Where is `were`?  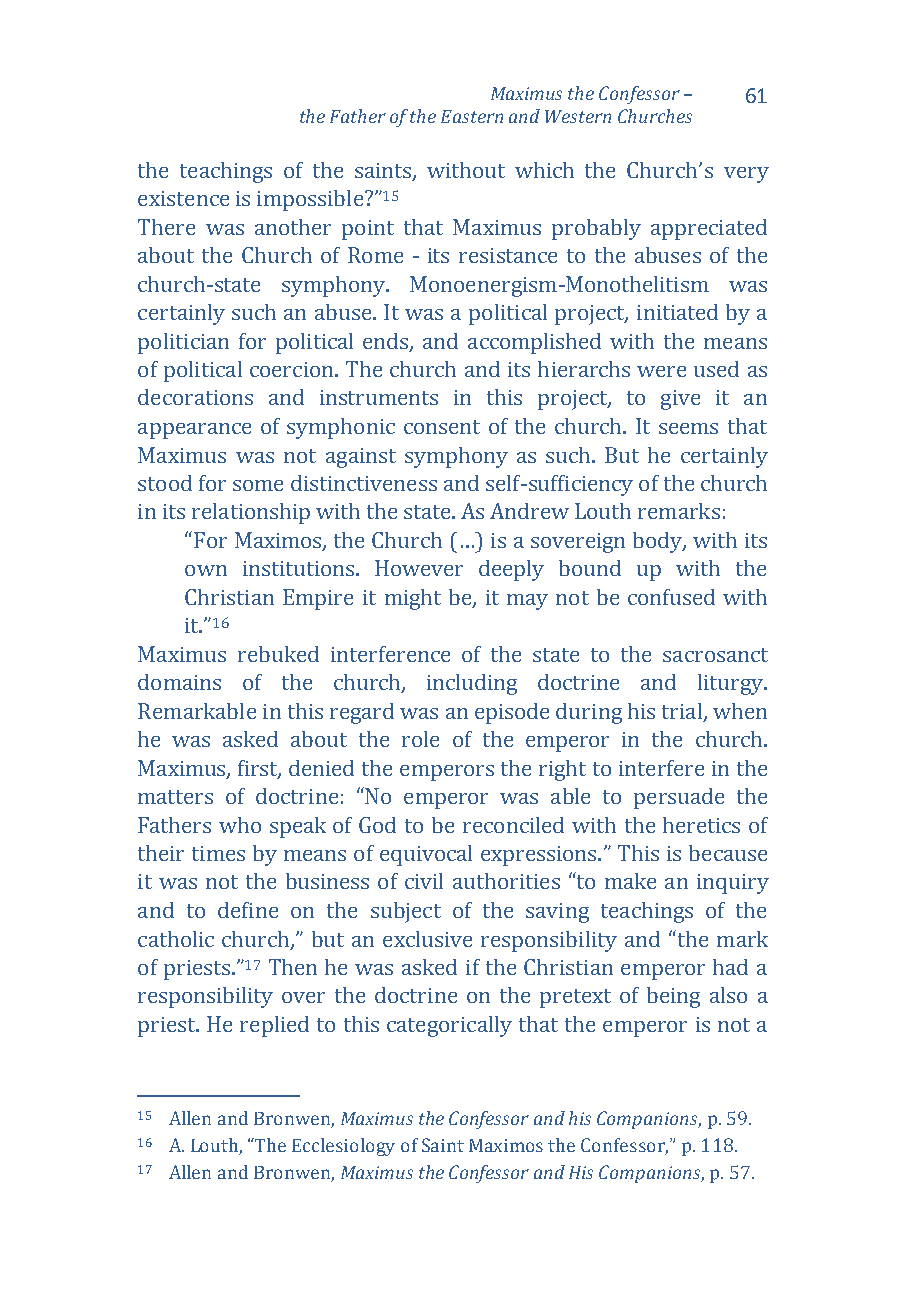
were is located at coordinates (661, 371).
